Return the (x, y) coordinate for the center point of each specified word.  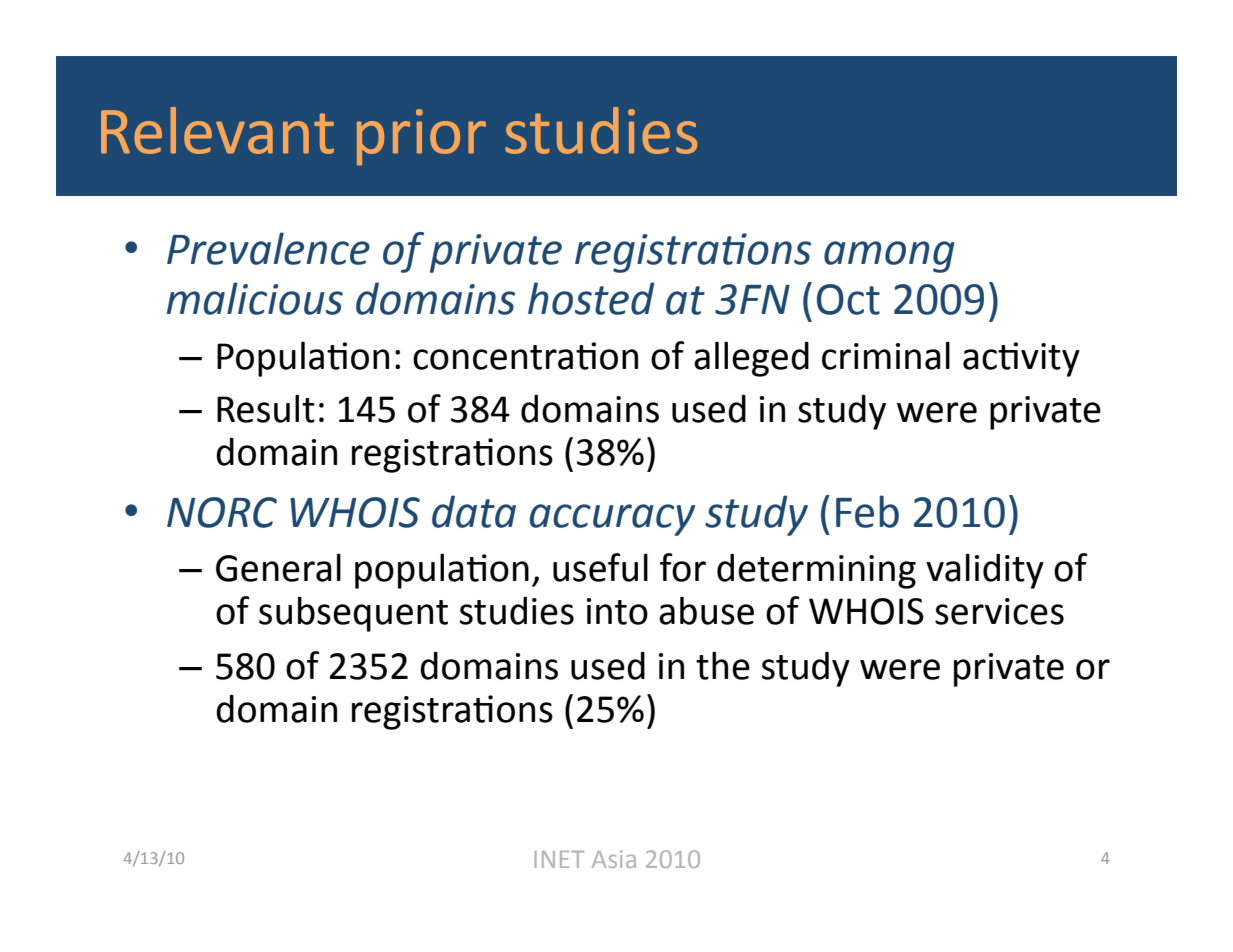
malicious (255, 298)
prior (421, 137)
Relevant (217, 130)
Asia (614, 859)
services (999, 611)
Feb (867, 511)
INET (559, 859)
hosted (591, 298)
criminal (886, 356)
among (889, 257)
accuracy (612, 520)
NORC (222, 512)
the (723, 666)
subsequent (353, 614)
